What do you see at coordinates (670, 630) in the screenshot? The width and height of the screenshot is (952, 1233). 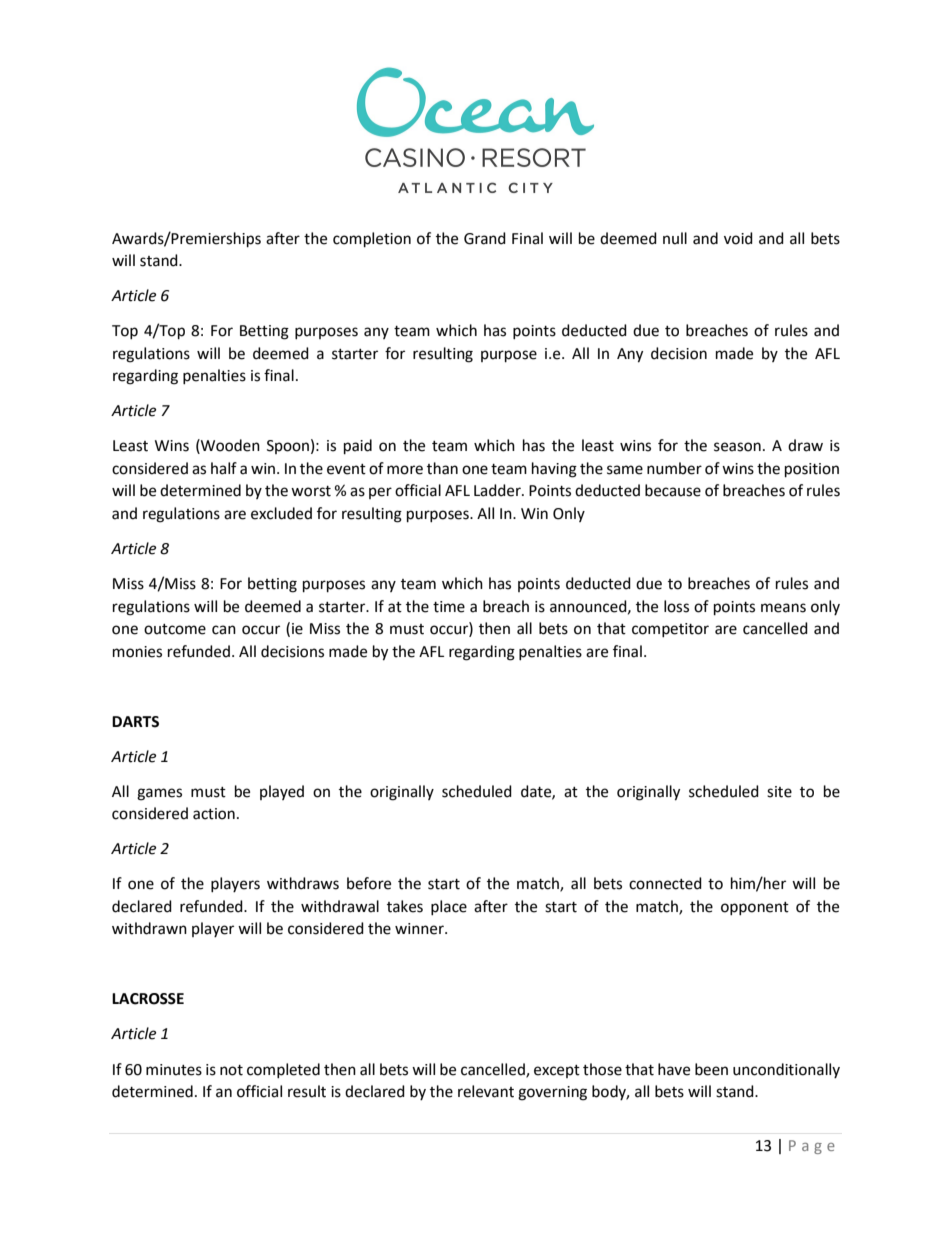 I see `competitor` at bounding box center [670, 630].
